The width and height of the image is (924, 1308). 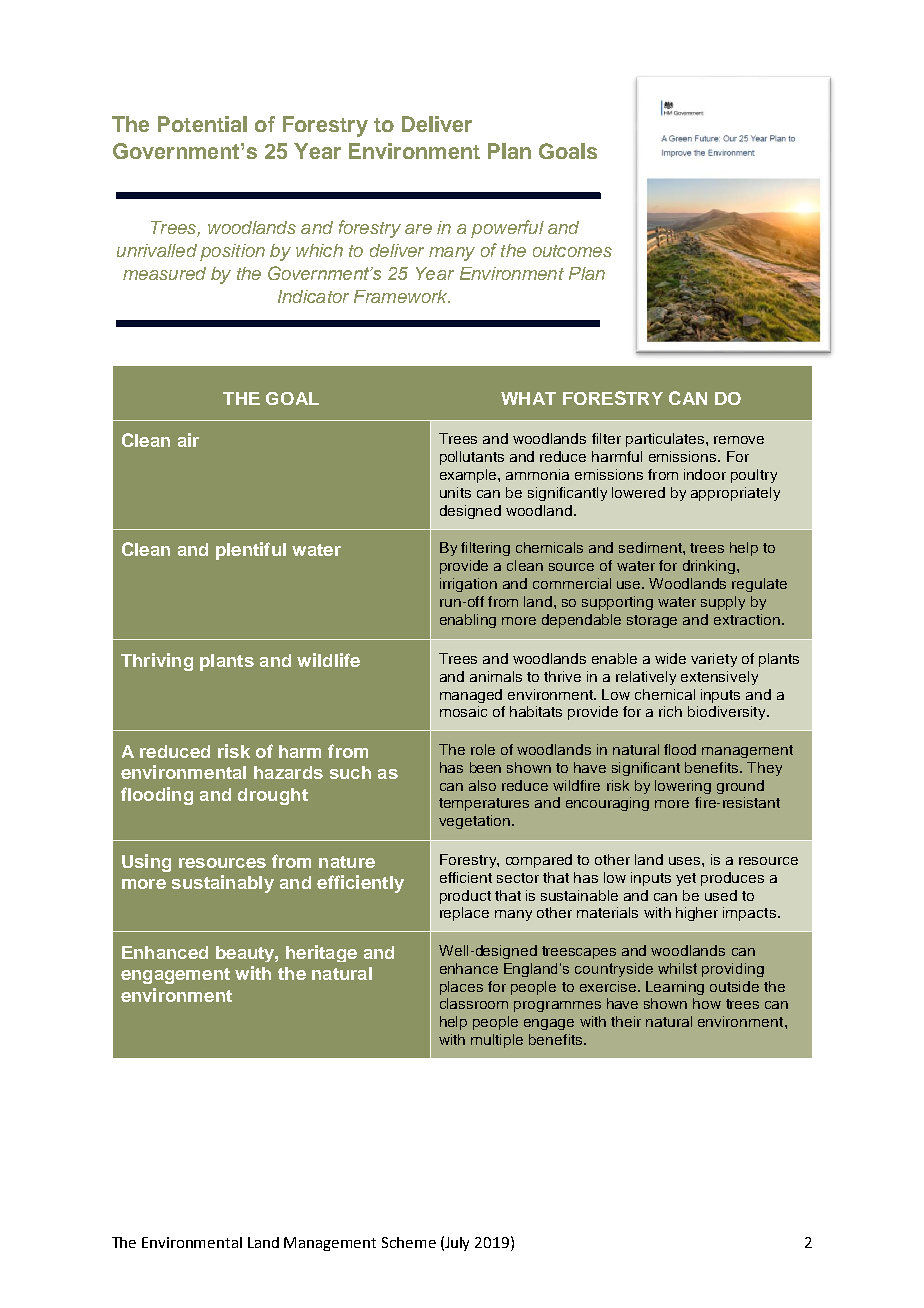 I want to click on Potential, so click(x=202, y=124).
